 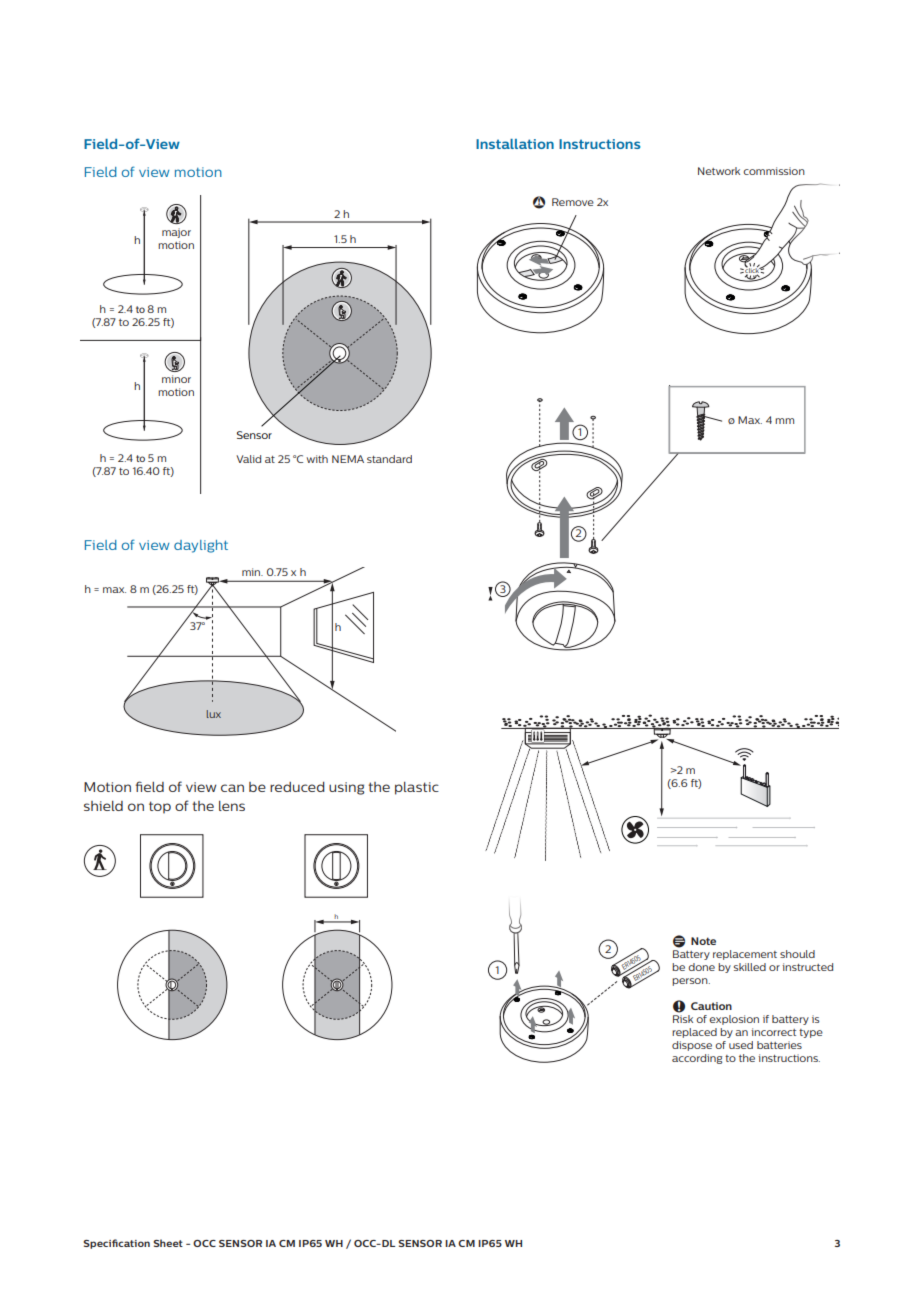 I want to click on Sheet, so click(x=168, y=1243).
